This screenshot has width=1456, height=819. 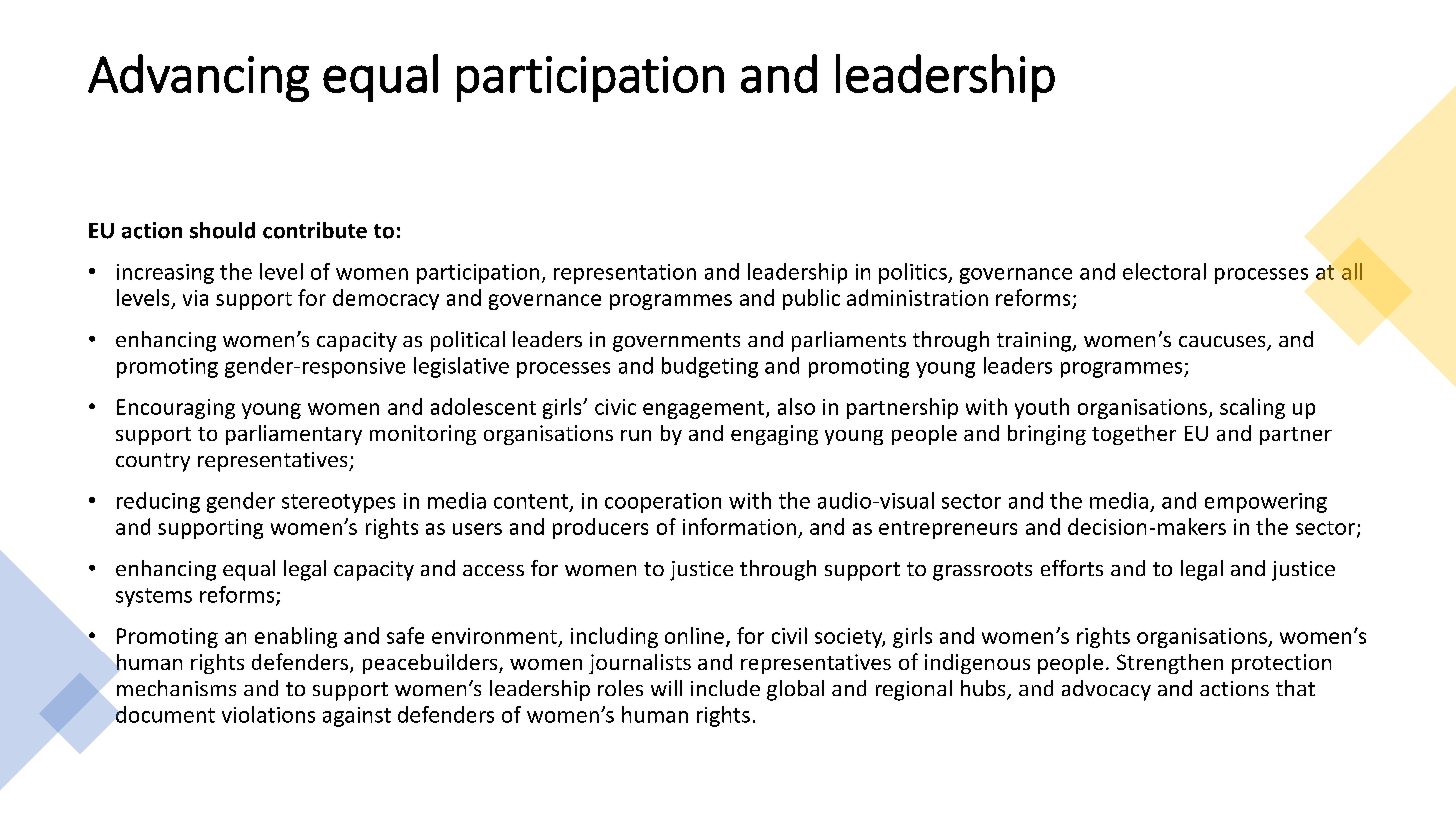 What do you see at coordinates (725, 688) in the screenshot?
I see `include` at bounding box center [725, 688].
